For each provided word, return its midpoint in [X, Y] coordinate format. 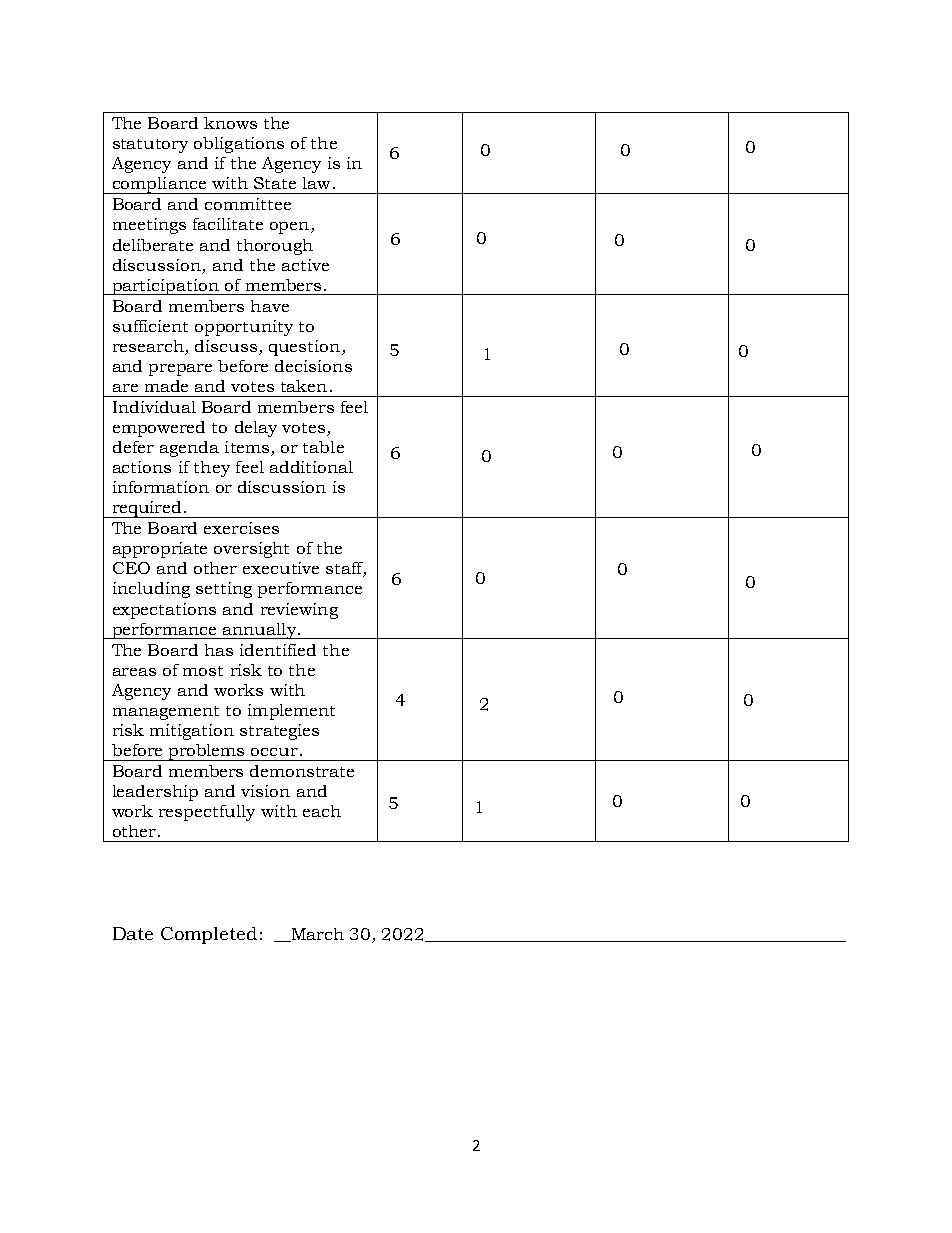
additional [311, 467]
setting [224, 590]
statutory [150, 146]
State [275, 183]
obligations [239, 145]
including [151, 590]
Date [133, 933]
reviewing [299, 611]
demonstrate [302, 771]
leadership [155, 793]
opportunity [244, 328]
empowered [159, 429]
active [305, 265]
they [212, 469]
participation [165, 287]
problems [207, 752]
